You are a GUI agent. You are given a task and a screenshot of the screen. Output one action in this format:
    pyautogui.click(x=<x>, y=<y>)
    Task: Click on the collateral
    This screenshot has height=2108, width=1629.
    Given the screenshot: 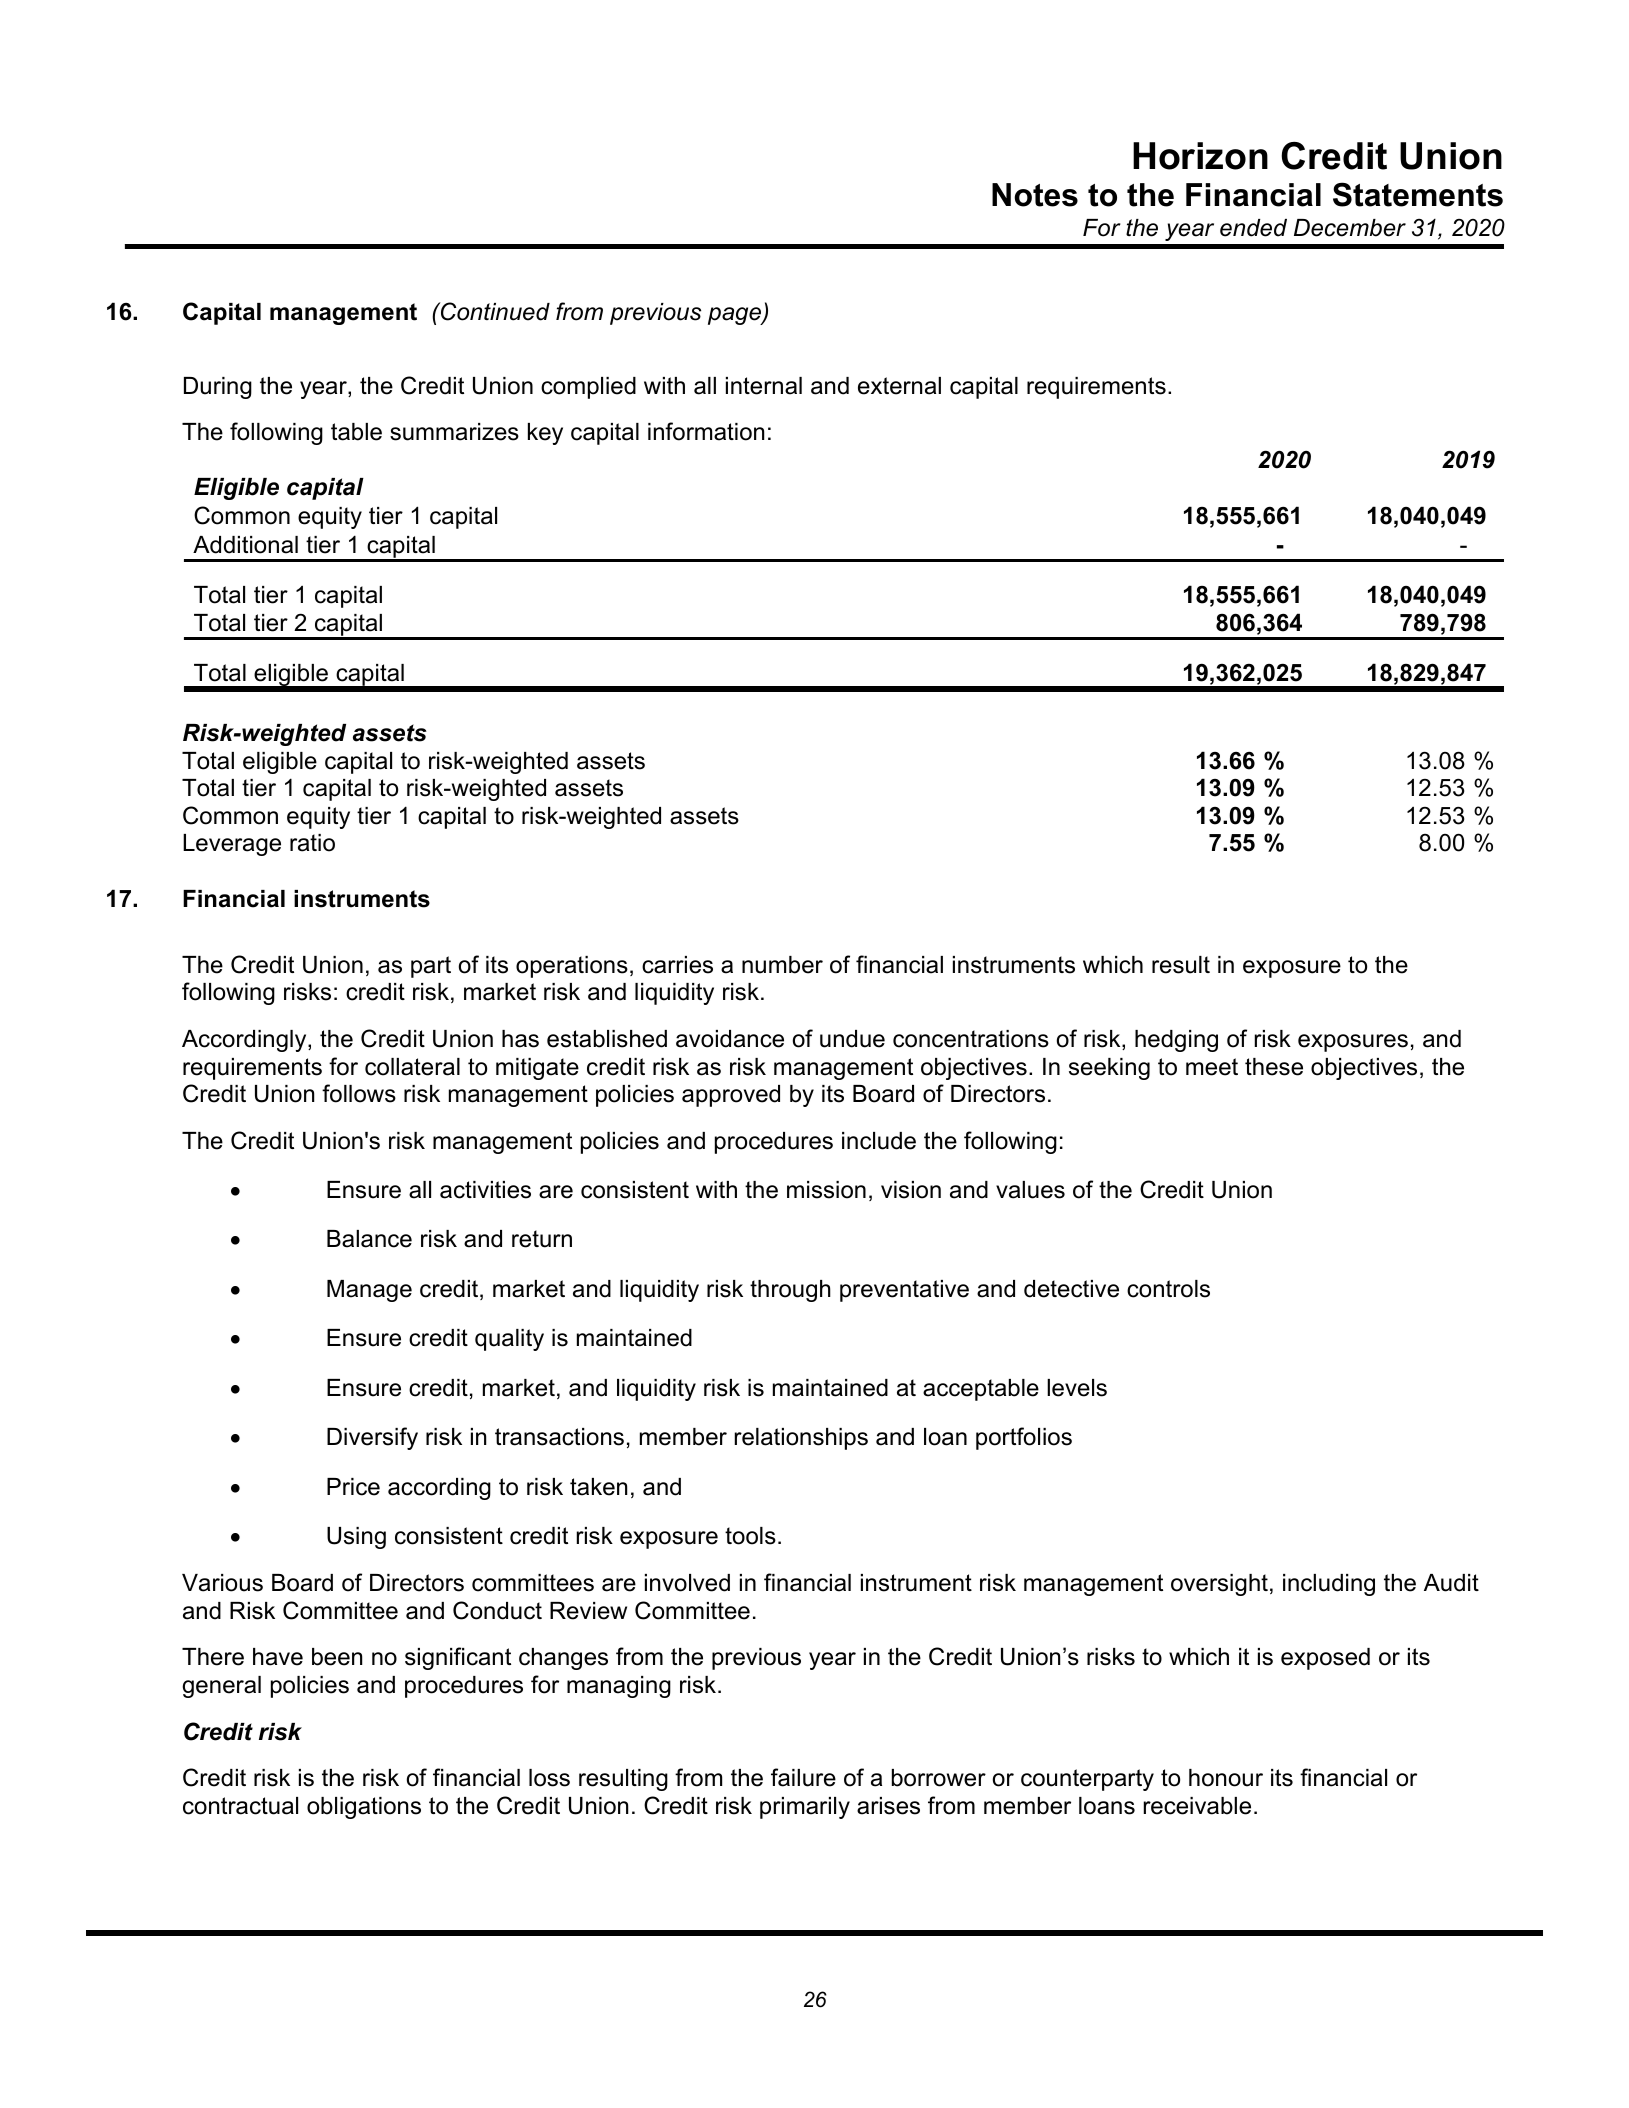 What is the action you would take?
    pyautogui.click(x=412, y=1067)
